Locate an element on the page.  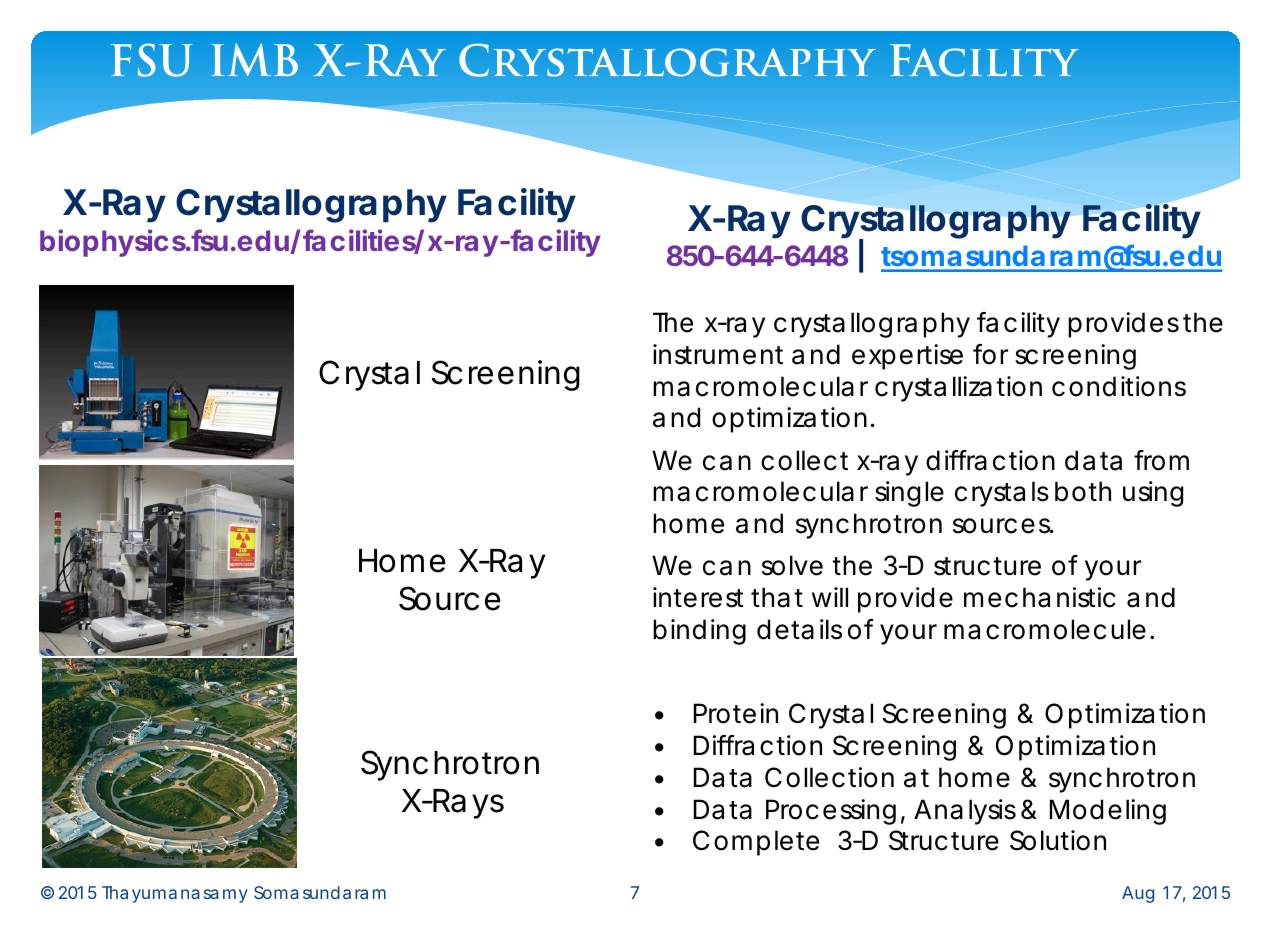
mechanistic is located at coordinates (1040, 597).
